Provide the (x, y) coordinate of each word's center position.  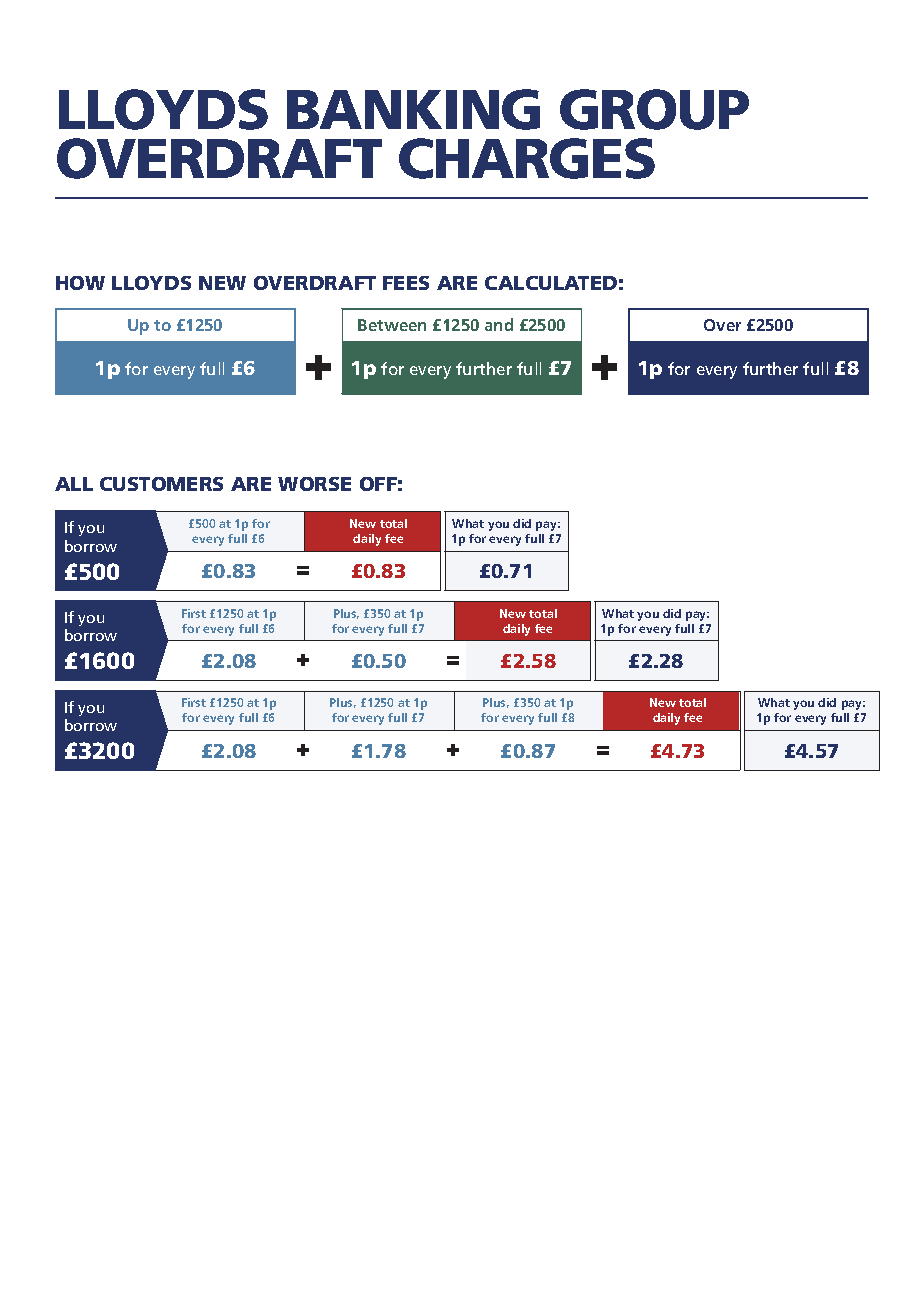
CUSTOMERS (161, 484)
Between (392, 325)
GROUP (654, 109)
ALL (74, 484)
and (499, 324)
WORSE (314, 484)
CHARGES (527, 158)
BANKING (413, 109)
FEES (406, 283)
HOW (80, 283)
